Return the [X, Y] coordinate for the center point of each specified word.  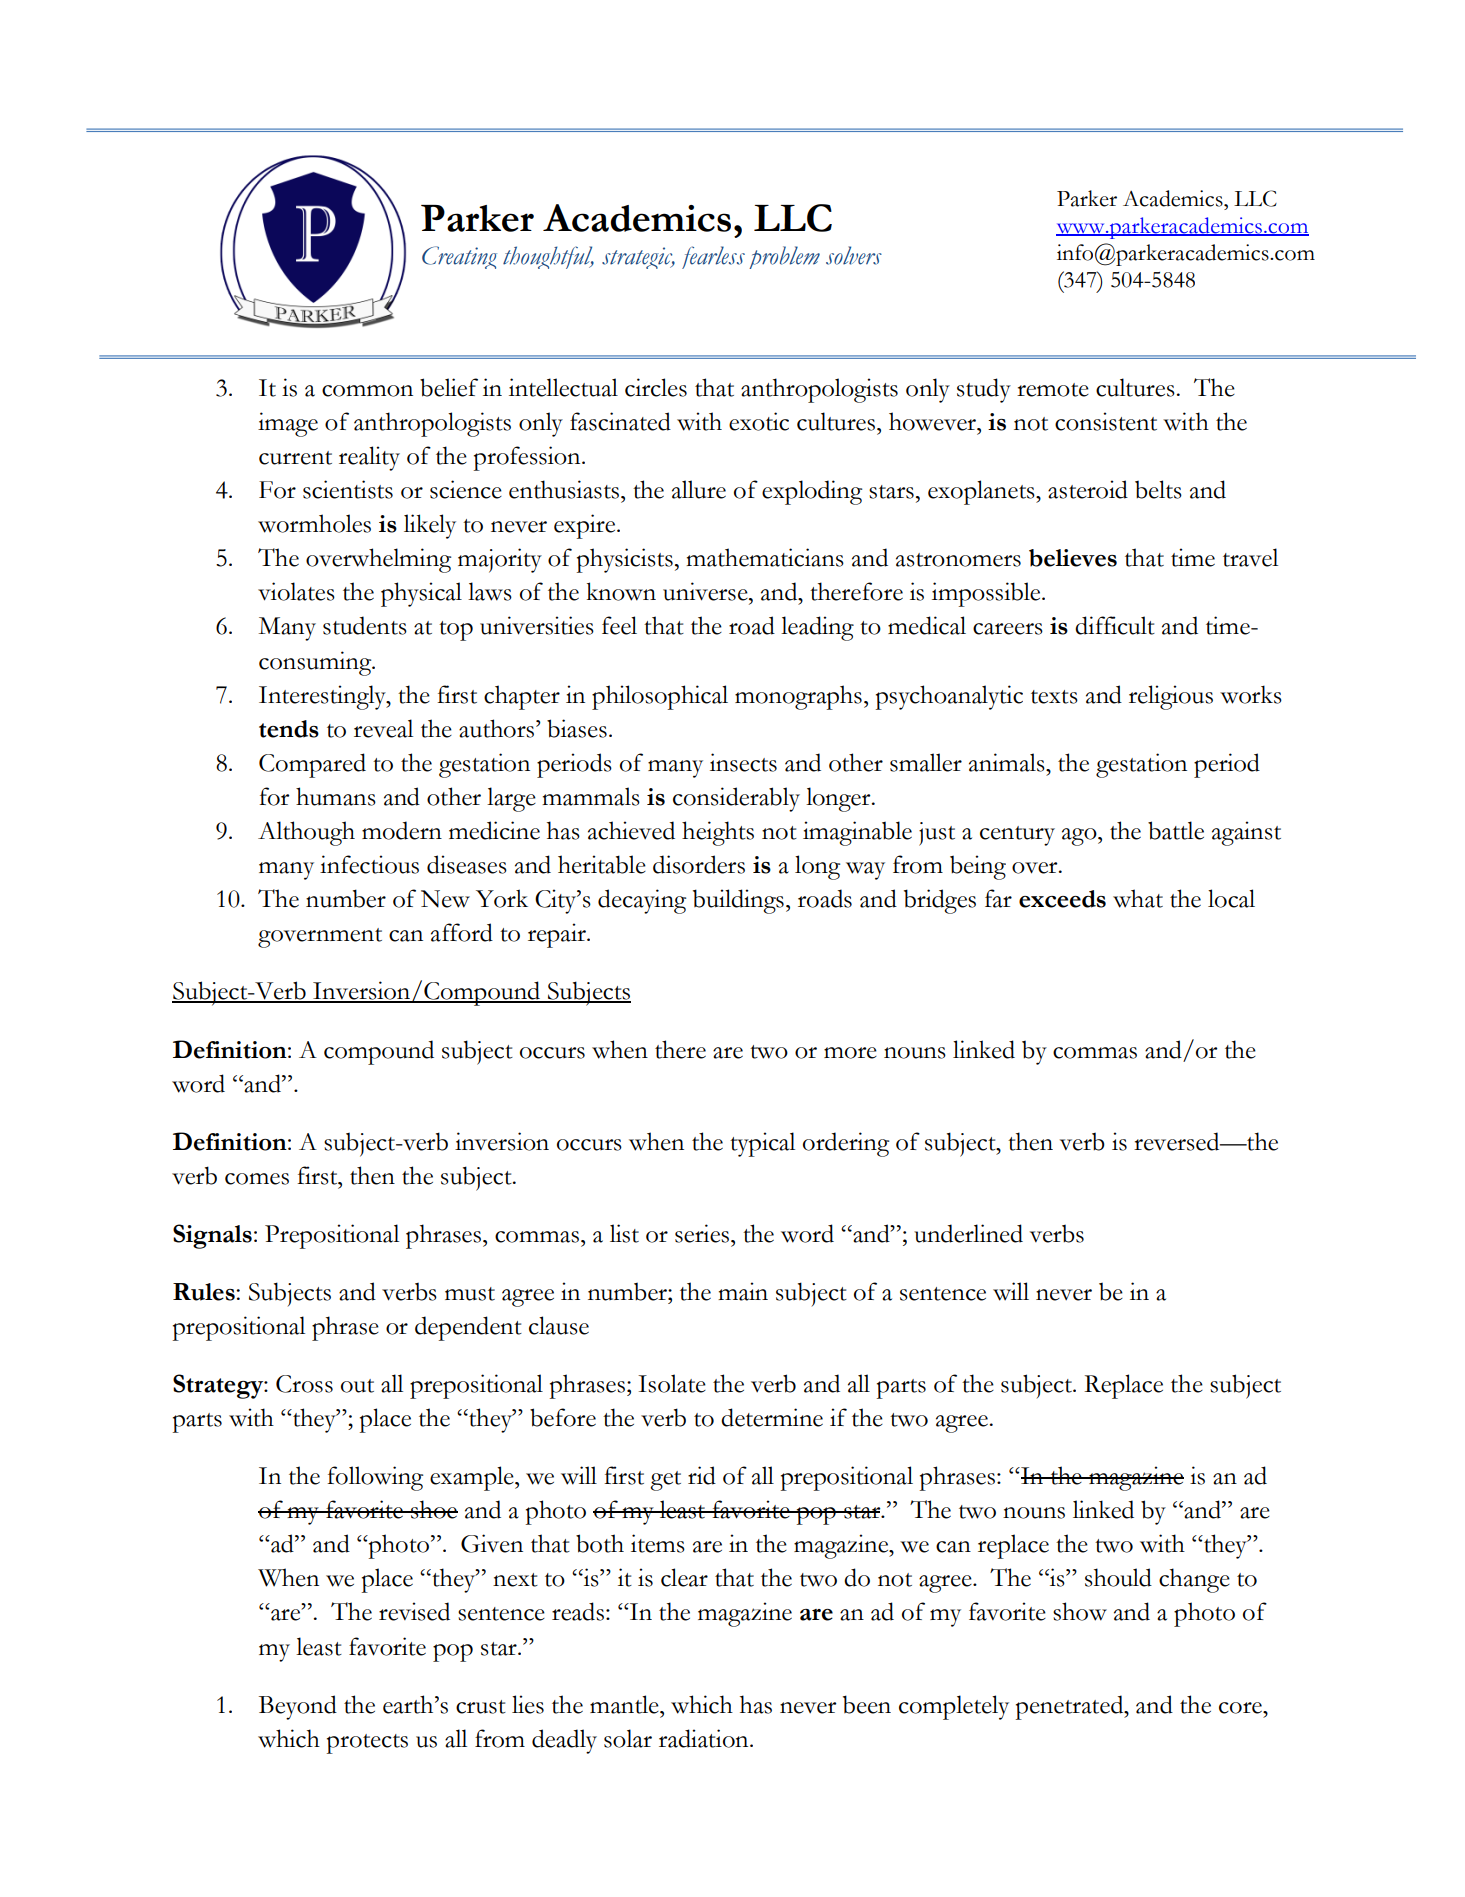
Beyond [298, 1707]
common [367, 391]
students [365, 625]
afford [462, 932]
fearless [713, 257]
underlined [968, 1233]
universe [706, 591]
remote [1053, 390]
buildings [738, 901]
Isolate [672, 1383]
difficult [1115, 625]
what [1138, 898]
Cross [304, 1384]
